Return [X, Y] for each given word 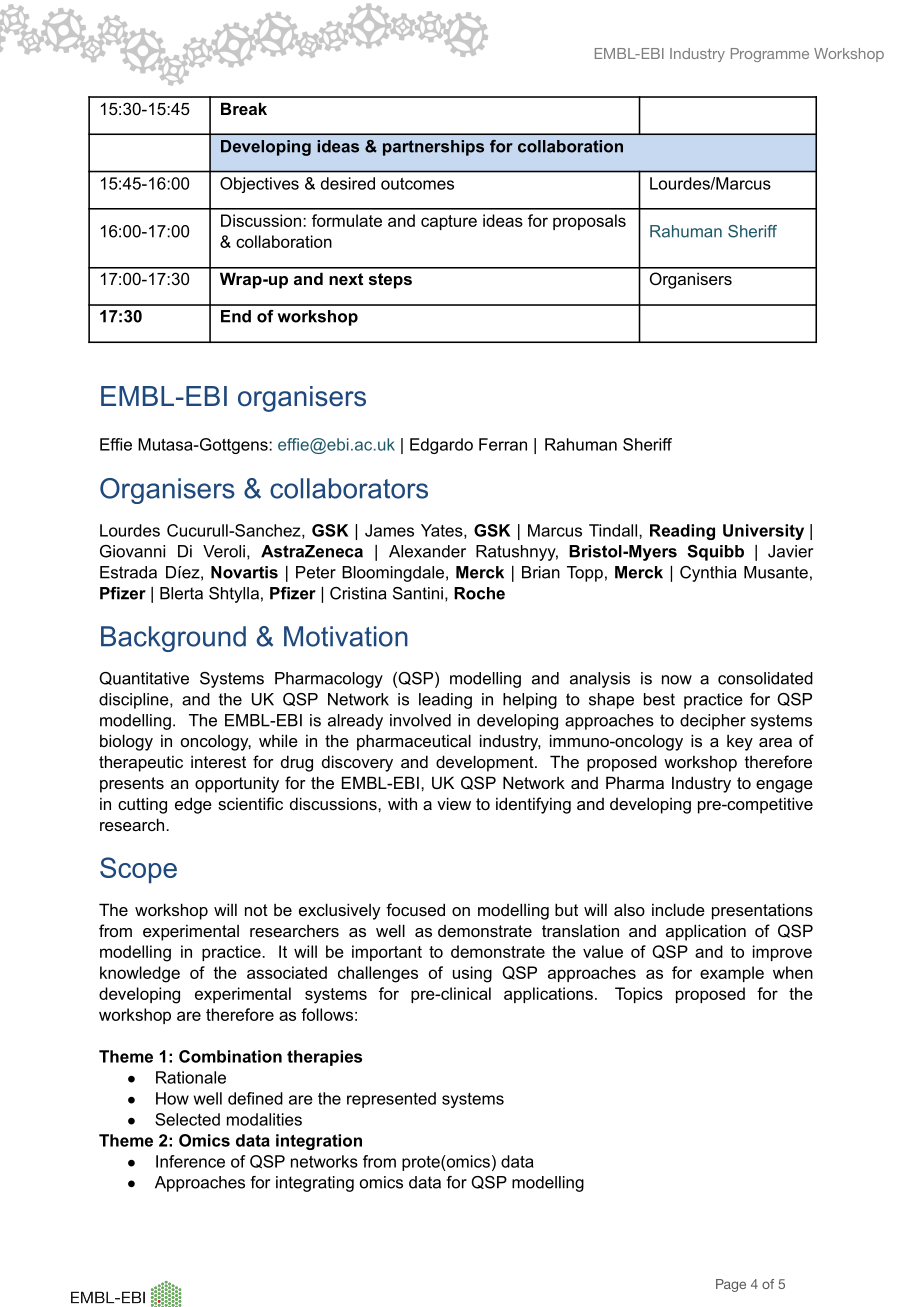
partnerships [433, 148]
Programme [770, 55]
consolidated [765, 678]
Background [173, 639]
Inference [190, 1161]
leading [445, 701]
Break [244, 108]
